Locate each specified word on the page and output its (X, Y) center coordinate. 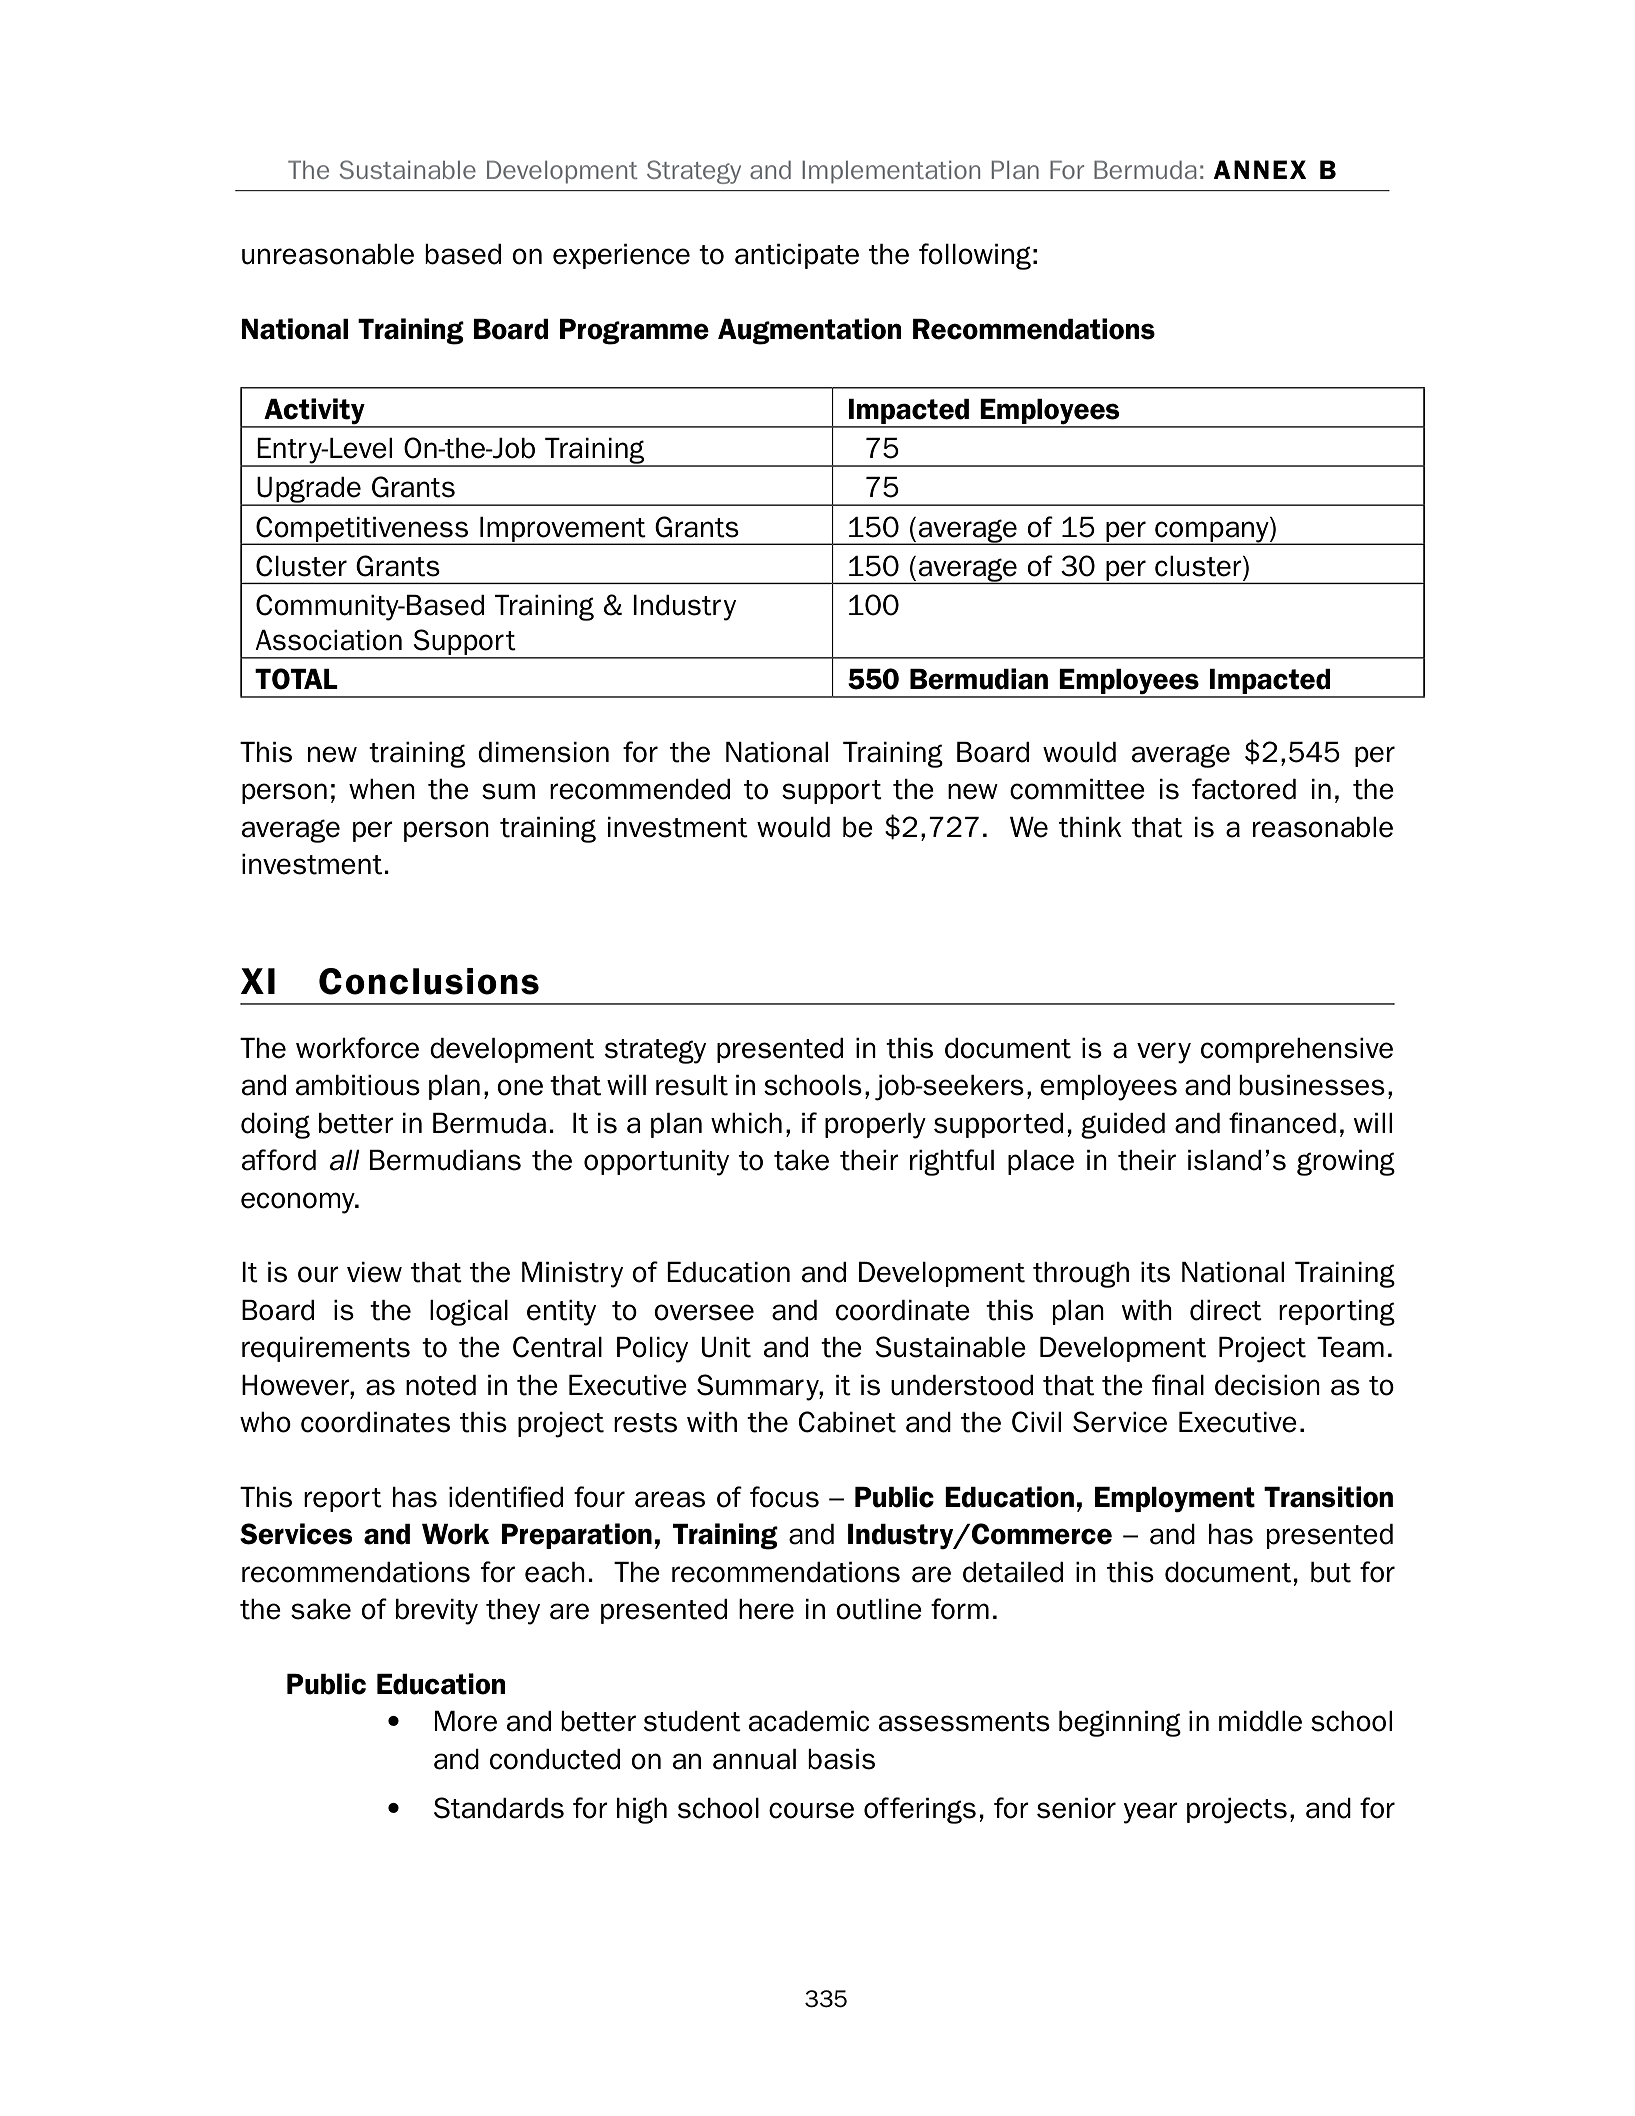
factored (1244, 789)
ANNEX (1260, 169)
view (374, 1272)
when (382, 789)
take (801, 1160)
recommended (640, 789)
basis (841, 1759)
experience (621, 256)
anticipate (797, 256)
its (1155, 1272)
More (466, 1721)
